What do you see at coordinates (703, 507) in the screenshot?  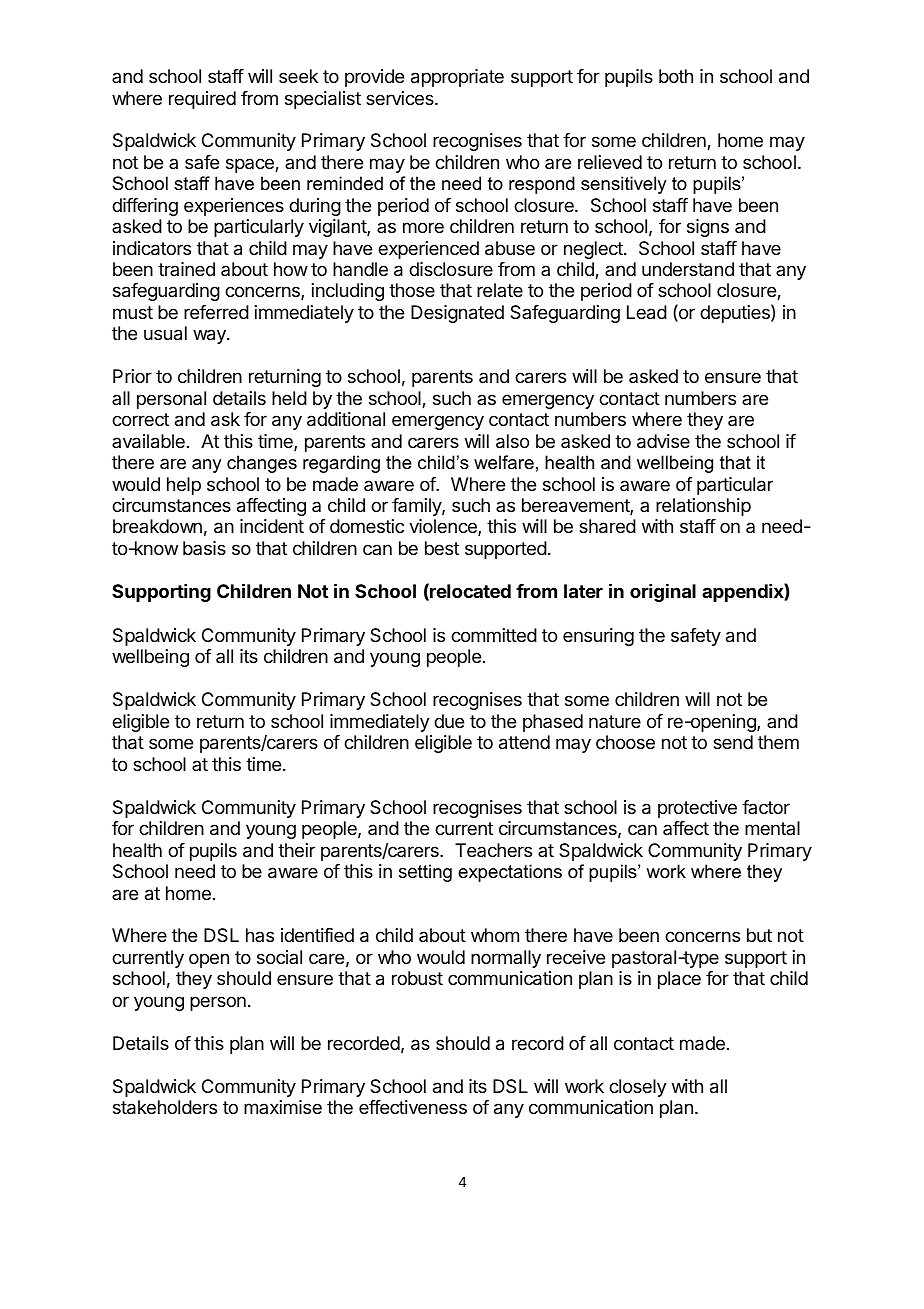 I see `relationship` at bounding box center [703, 507].
